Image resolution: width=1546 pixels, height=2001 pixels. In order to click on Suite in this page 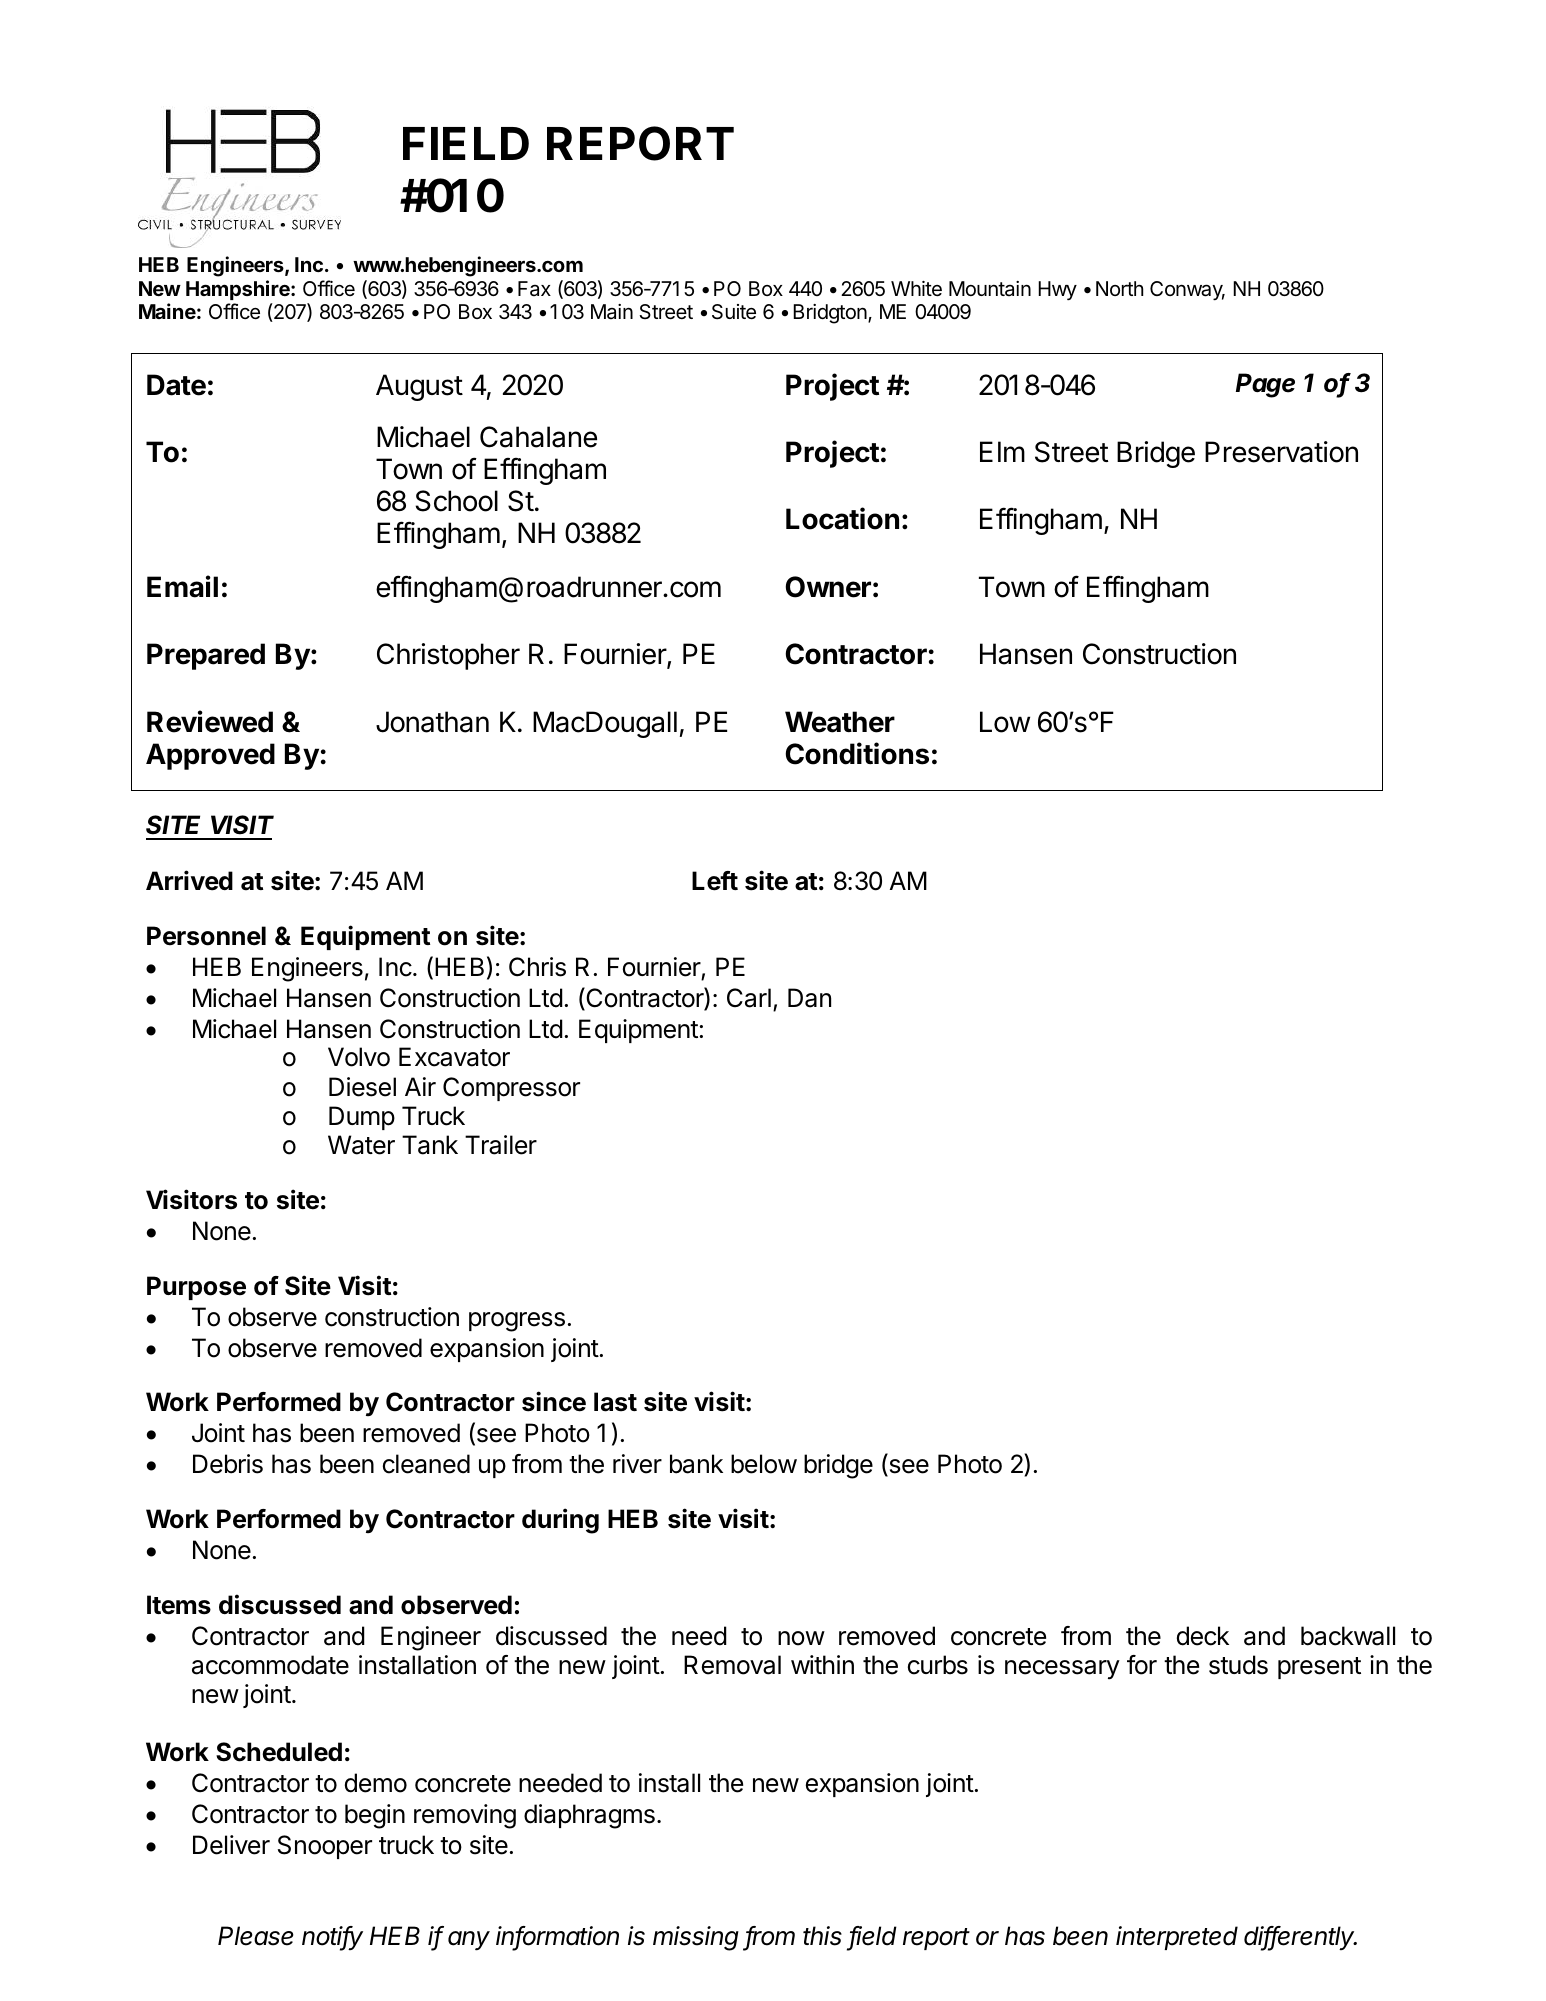, I will do `click(734, 312)`.
